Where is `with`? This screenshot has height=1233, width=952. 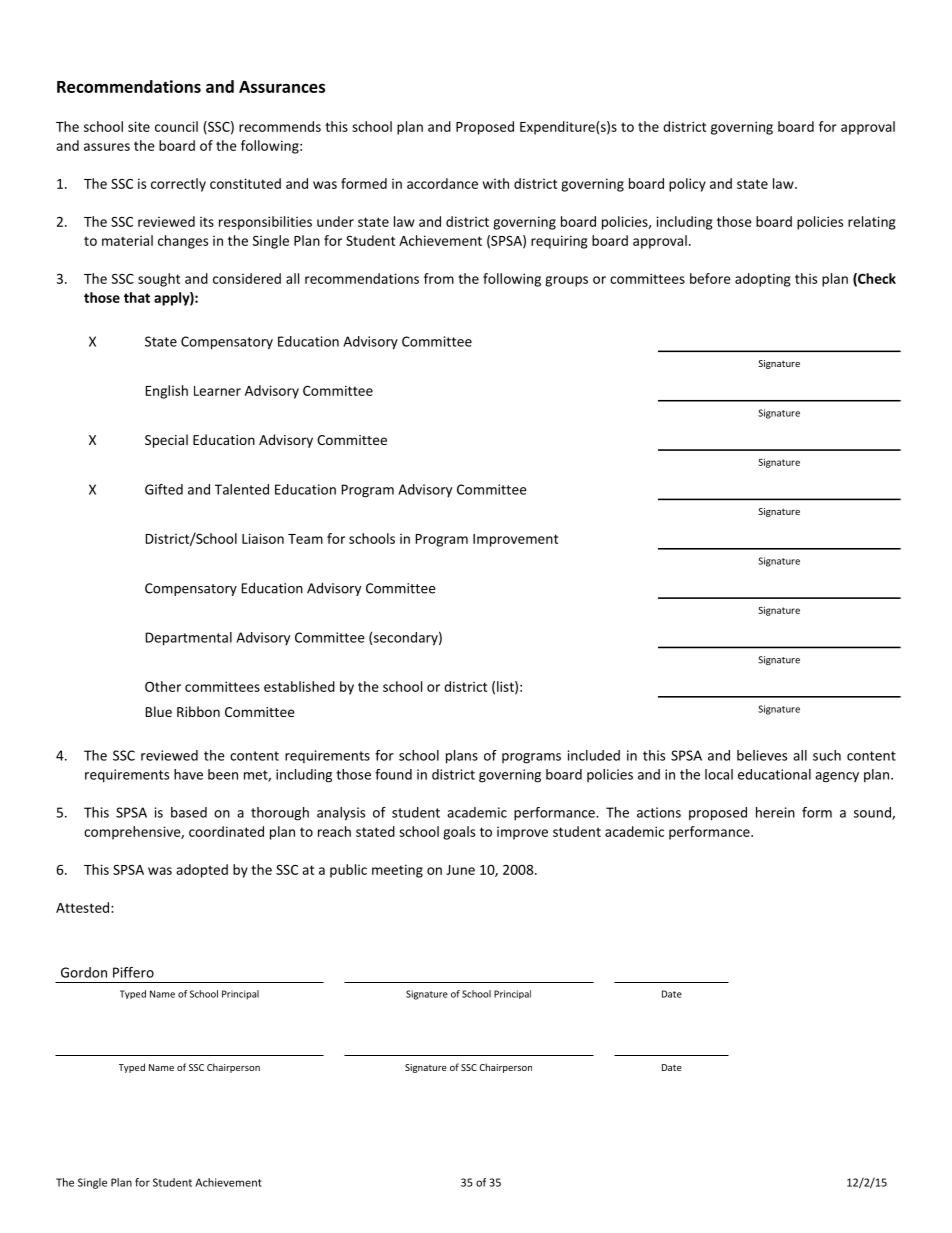
with is located at coordinates (496, 183).
